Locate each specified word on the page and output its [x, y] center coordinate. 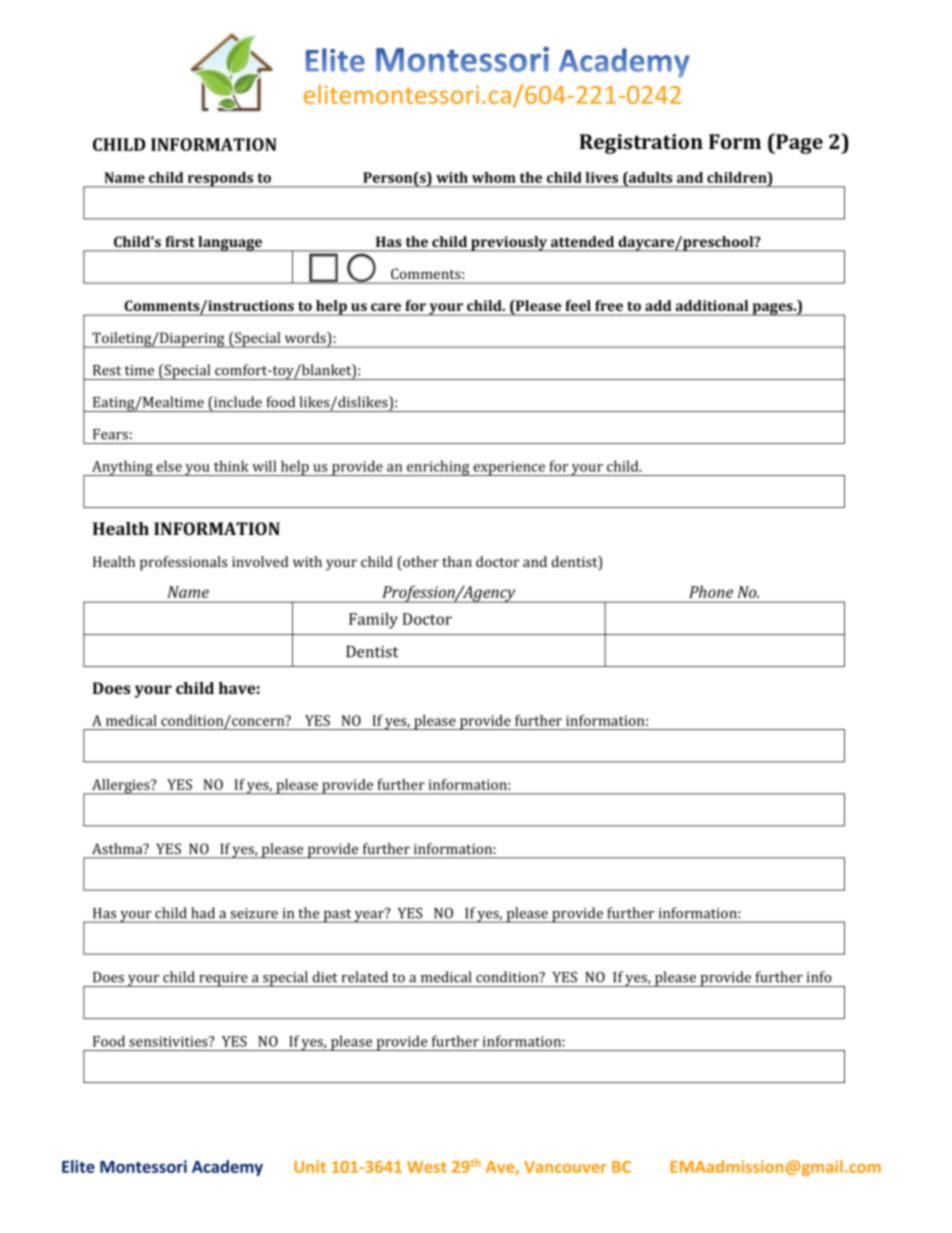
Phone [711, 591]
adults [649, 179]
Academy [227, 1168]
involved [260, 561]
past [337, 916]
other [420, 563]
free [609, 305]
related [365, 977]
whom [494, 177]
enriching [438, 468]
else [169, 466]
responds [220, 180]
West [427, 1167]
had [203, 913]
